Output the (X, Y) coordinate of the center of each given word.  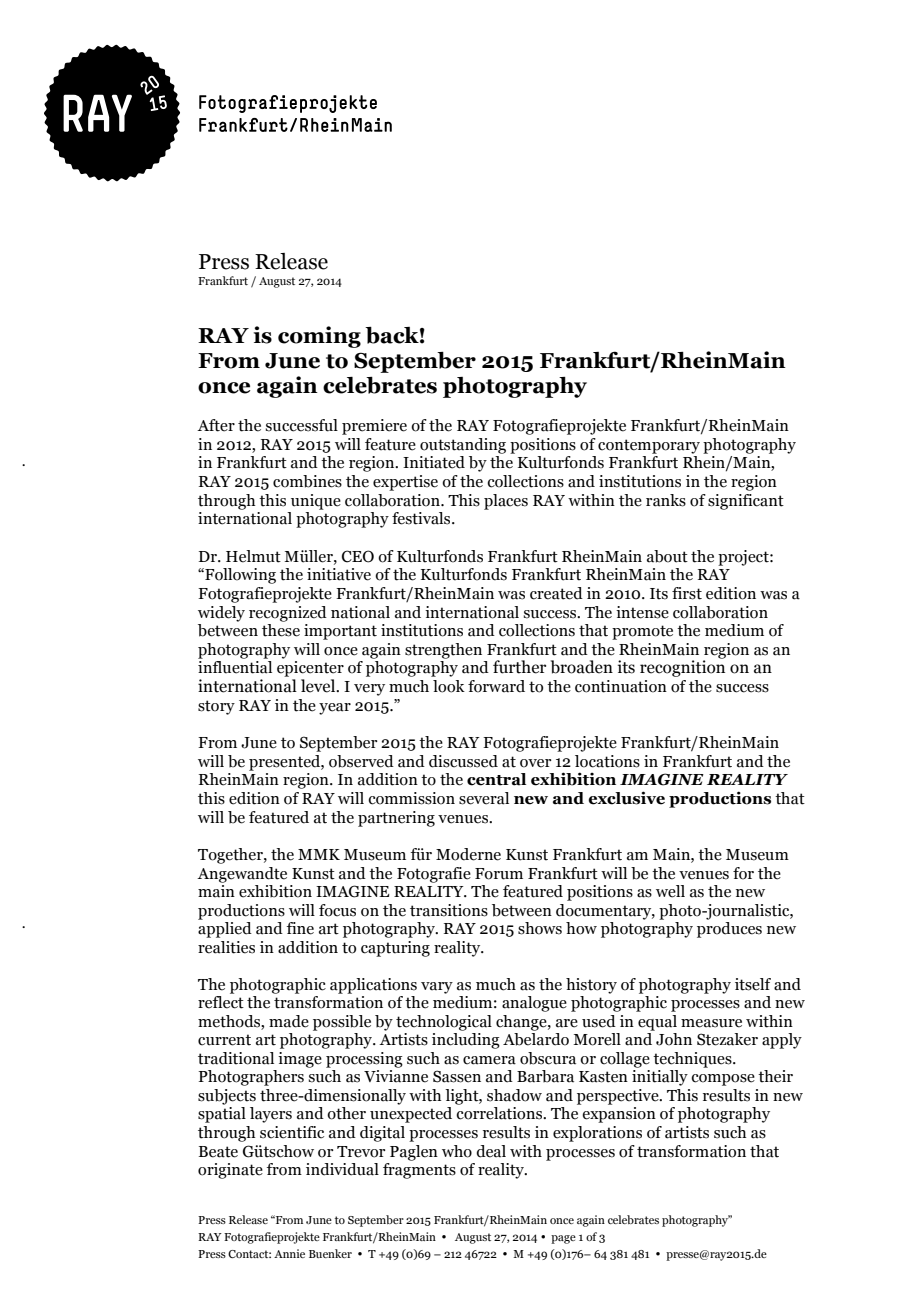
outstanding (463, 446)
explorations (597, 1134)
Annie (289, 1253)
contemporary (649, 446)
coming (319, 337)
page (563, 1239)
